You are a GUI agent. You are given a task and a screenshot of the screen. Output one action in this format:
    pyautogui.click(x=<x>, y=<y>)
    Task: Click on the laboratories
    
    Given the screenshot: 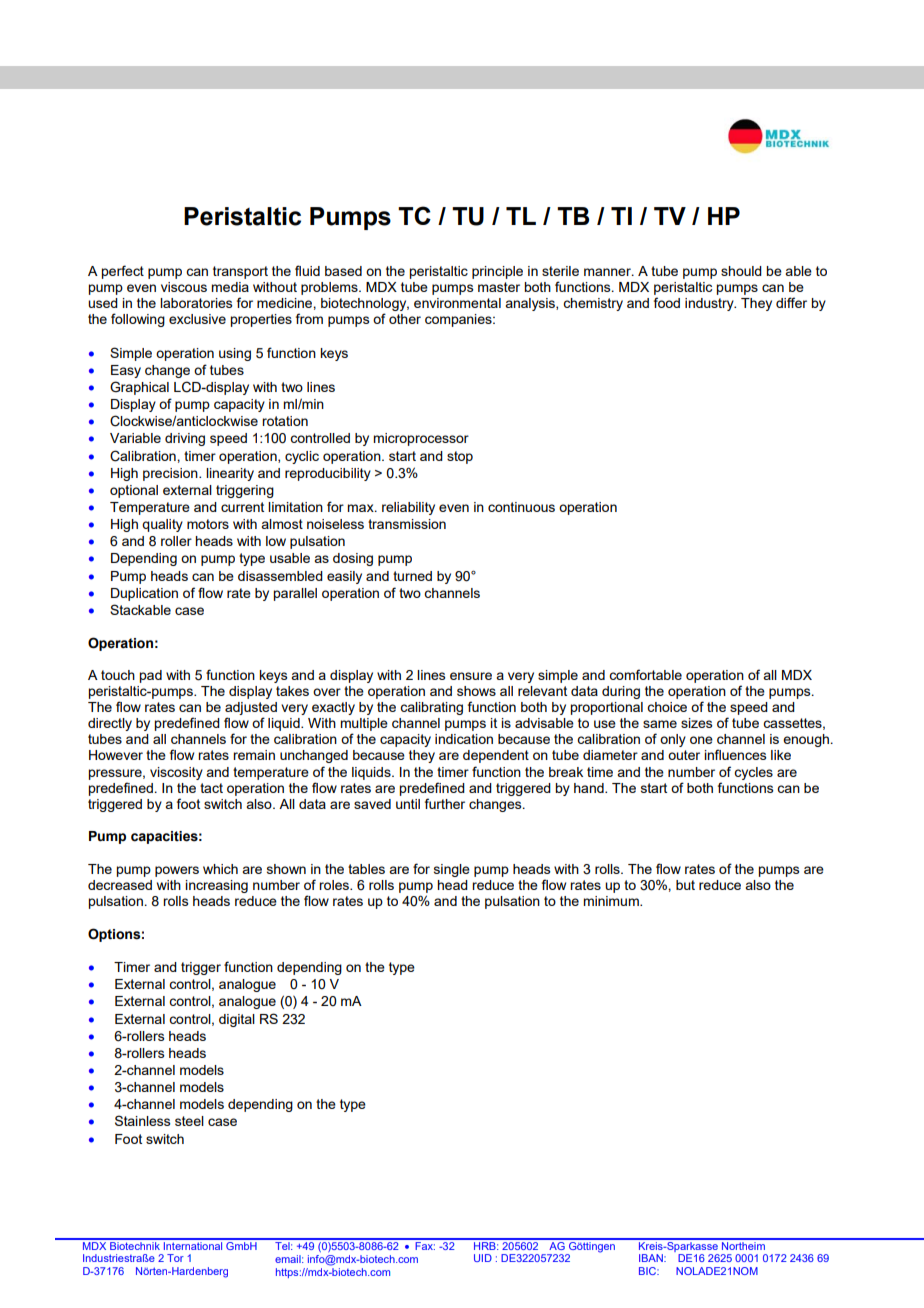 What is the action you would take?
    pyautogui.click(x=196, y=303)
